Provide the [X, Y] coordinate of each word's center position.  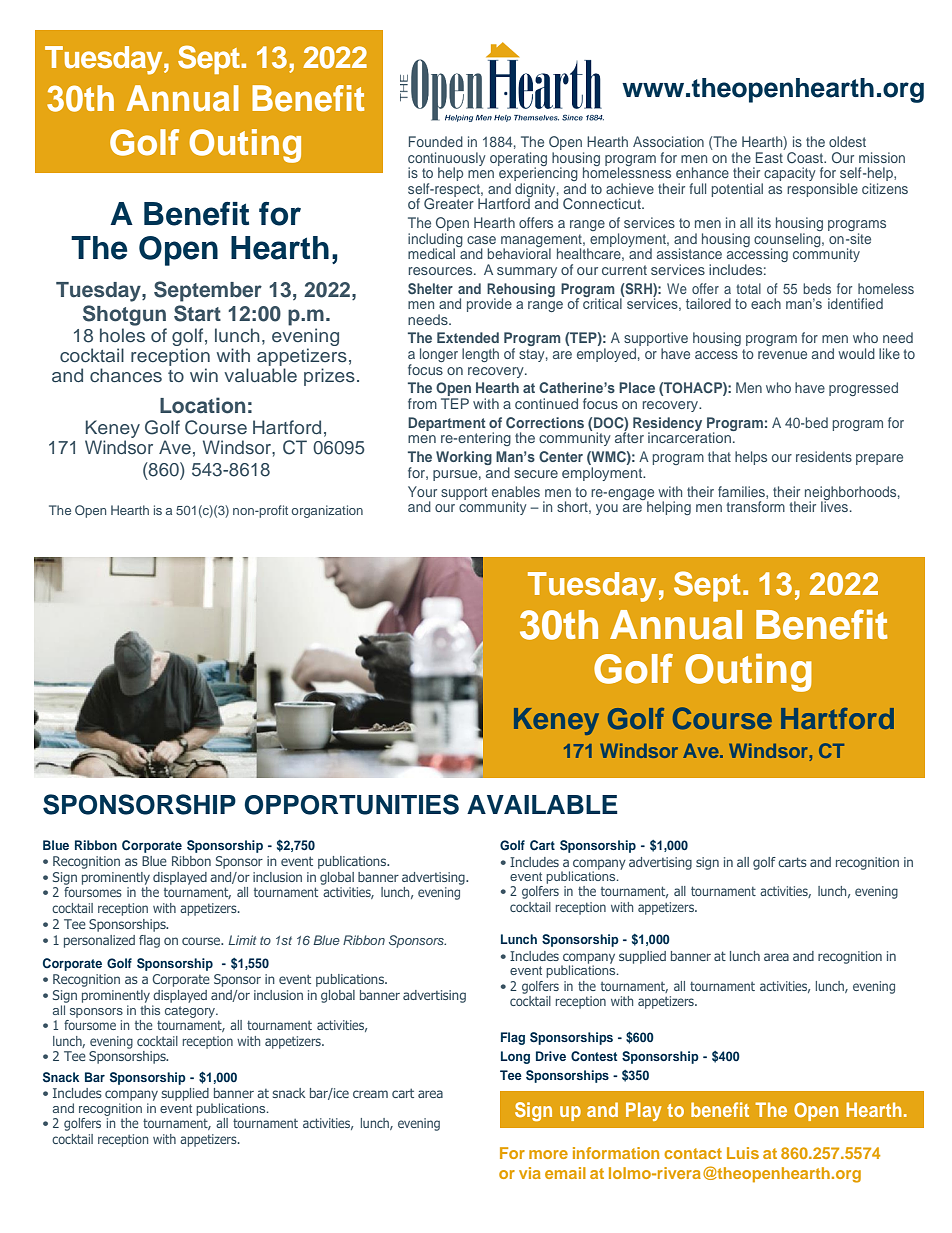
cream [370, 1094]
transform [756, 506]
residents [824, 456]
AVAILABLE [542, 804]
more [548, 1154]
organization [327, 511]
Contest [594, 1056]
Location [202, 405]
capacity [789, 175]
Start [197, 313]
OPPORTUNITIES [351, 804]
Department [447, 424]
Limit [242, 940]
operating [518, 160]
